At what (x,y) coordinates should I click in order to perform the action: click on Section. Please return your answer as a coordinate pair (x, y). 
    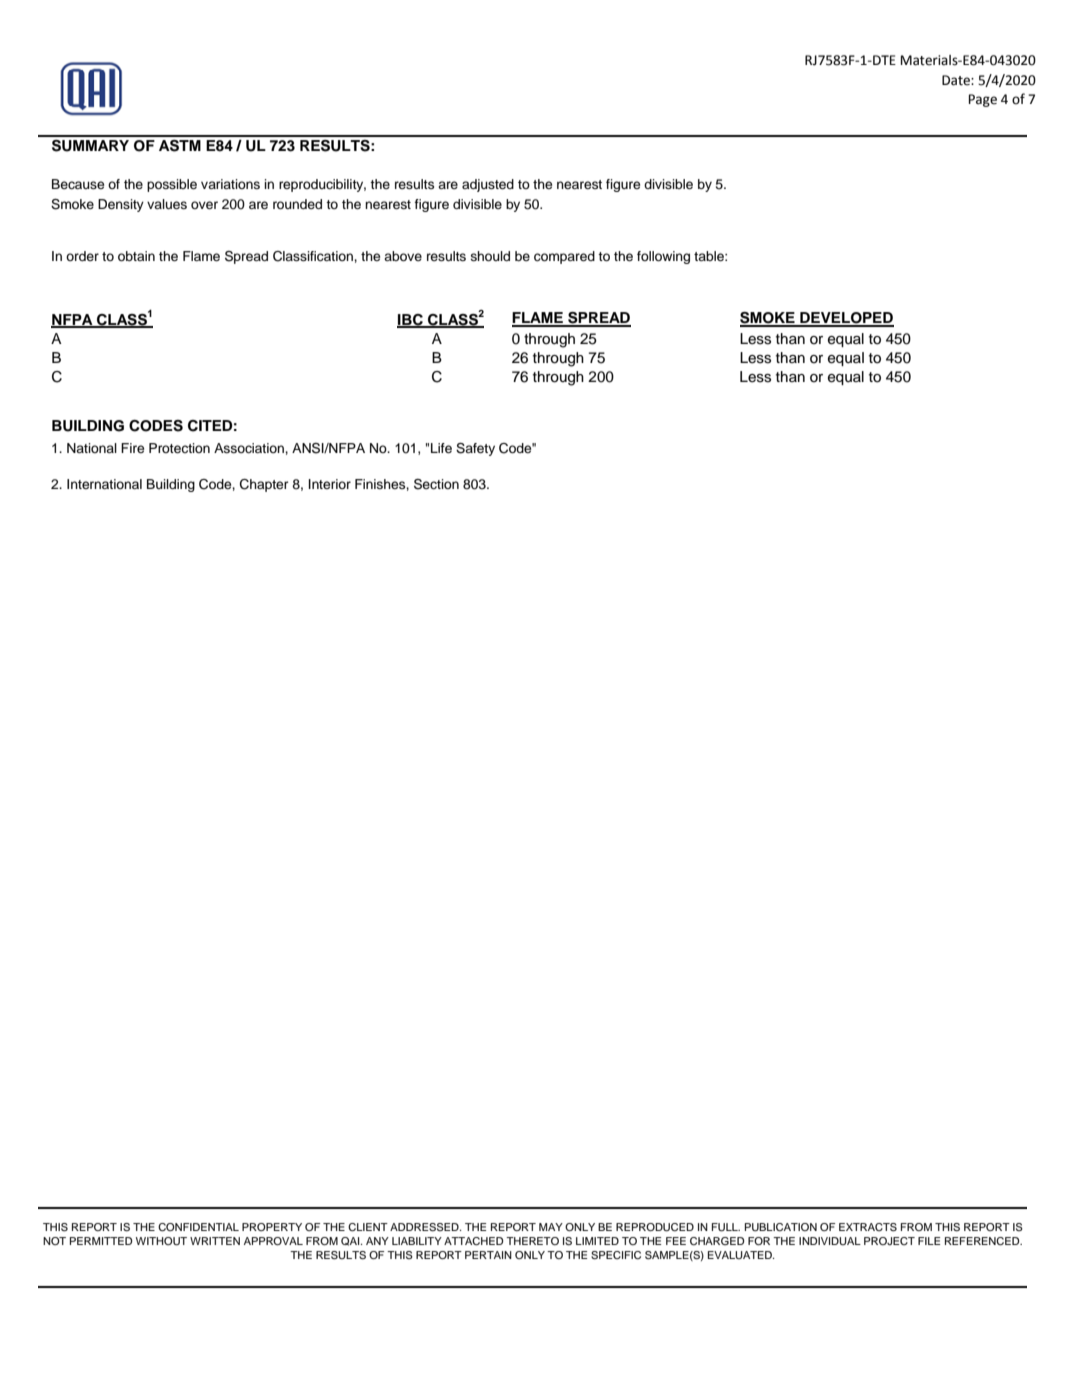
    Looking at the image, I should click on (436, 484).
